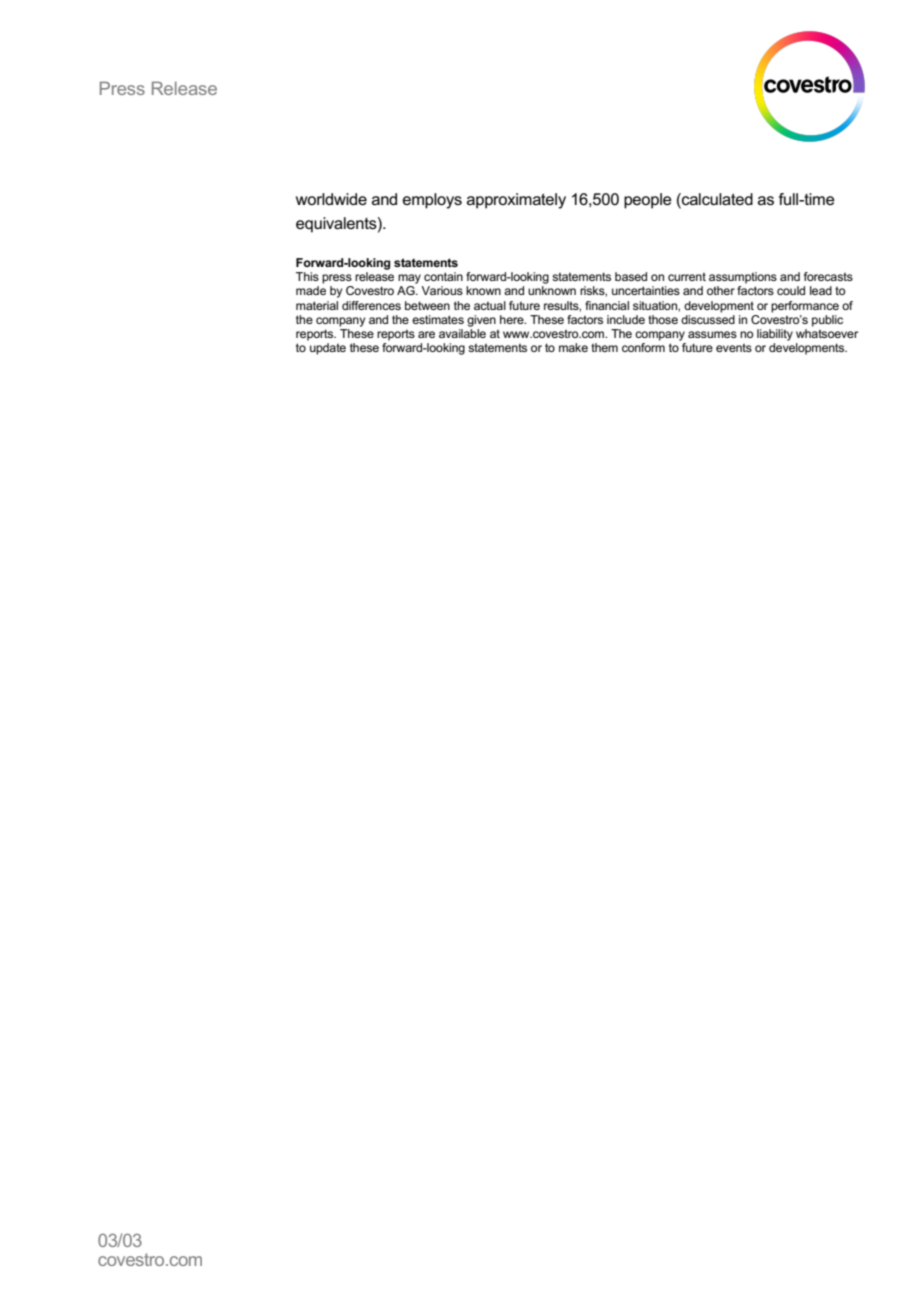  Describe the element at coordinates (328, 349) in the screenshot. I see `update` at that location.
